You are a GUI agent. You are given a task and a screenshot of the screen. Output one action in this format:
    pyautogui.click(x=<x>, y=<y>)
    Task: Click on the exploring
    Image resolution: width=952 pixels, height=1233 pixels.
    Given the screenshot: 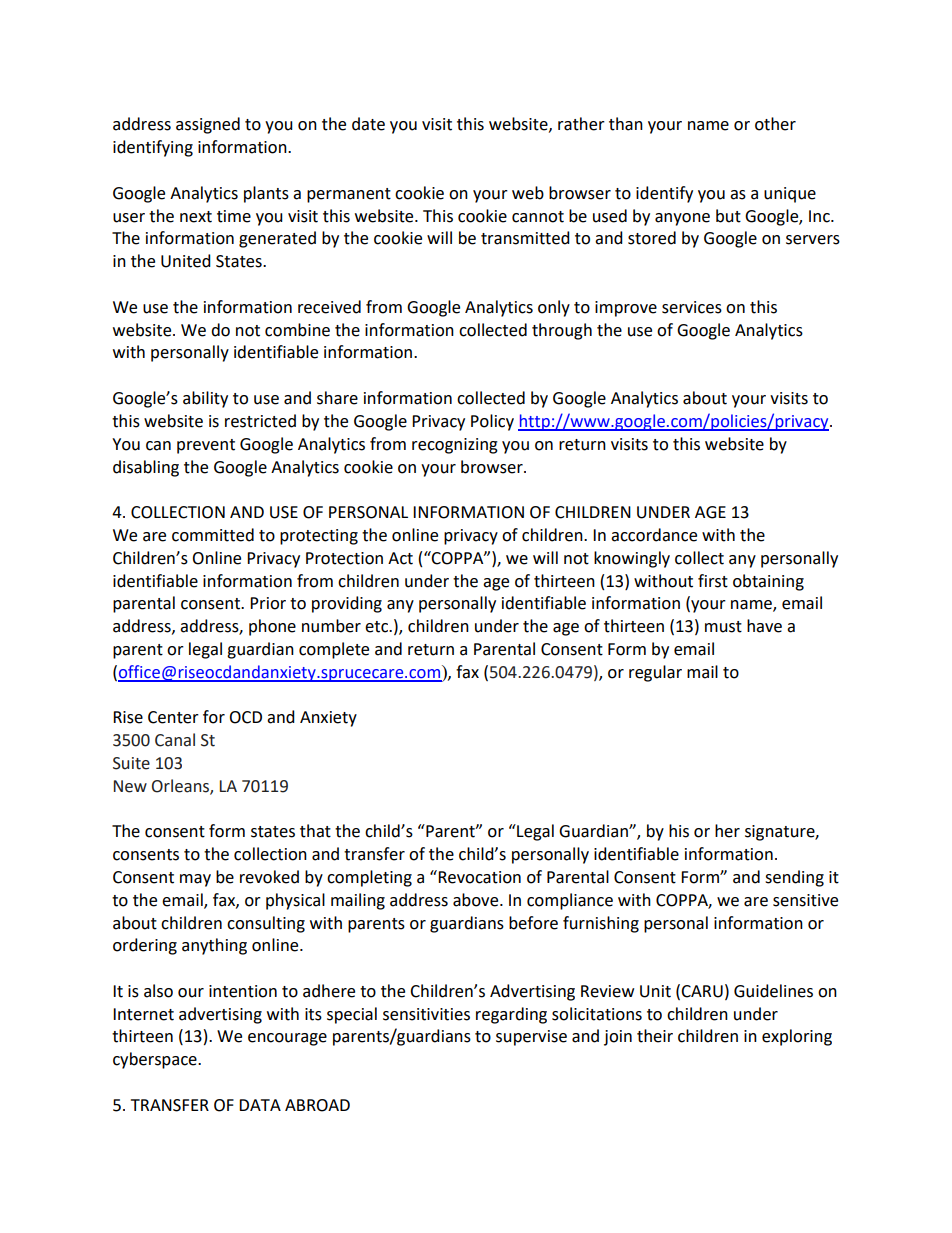 What is the action you would take?
    pyautogui.click(x=797, y=1037)
